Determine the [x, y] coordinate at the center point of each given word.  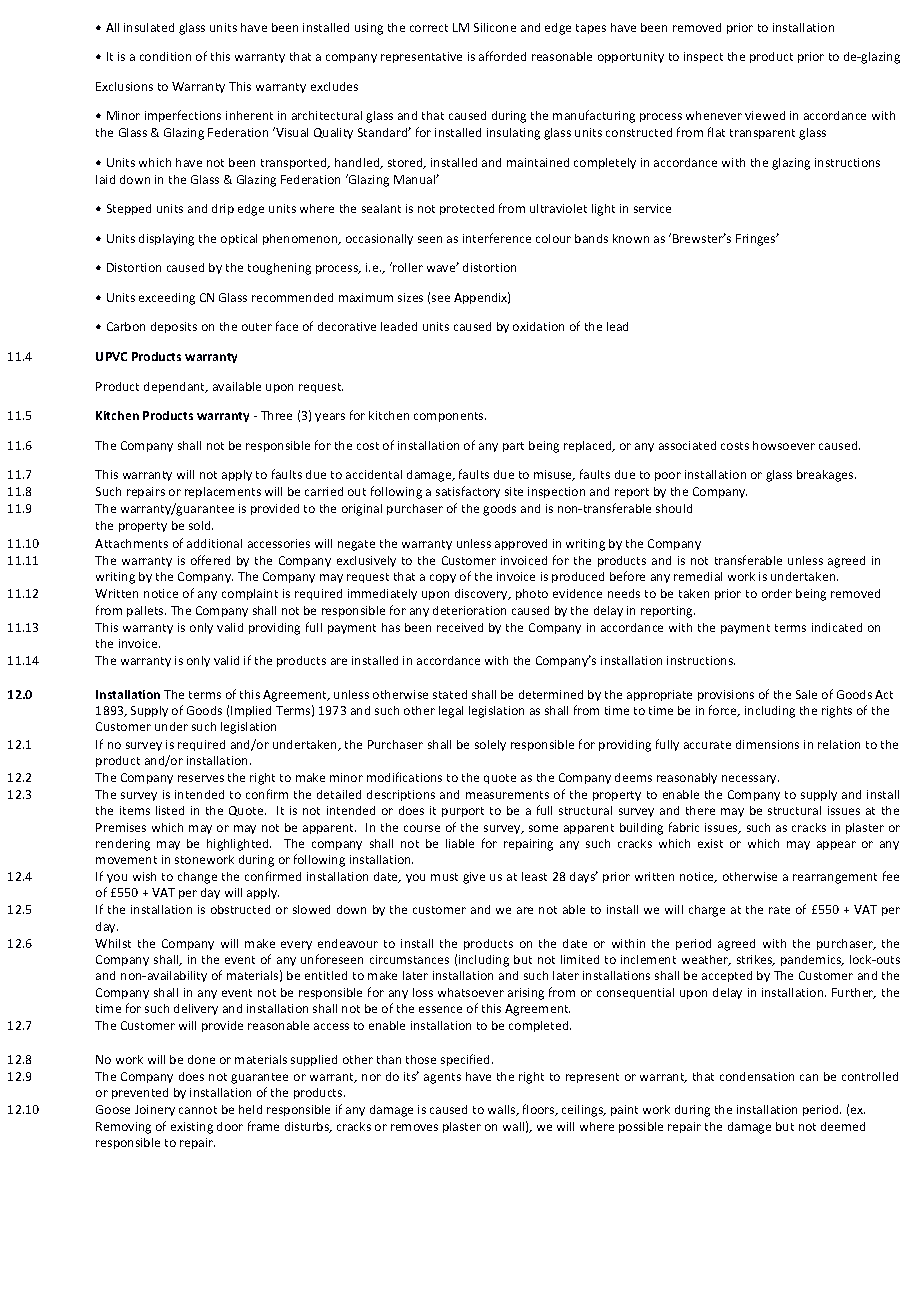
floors [540, 1110]
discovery [482, 594]
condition [165, 56]
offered [210, 560]
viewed [765, 115]
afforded [502, 56]
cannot [198, 1110]
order [777, 593]
